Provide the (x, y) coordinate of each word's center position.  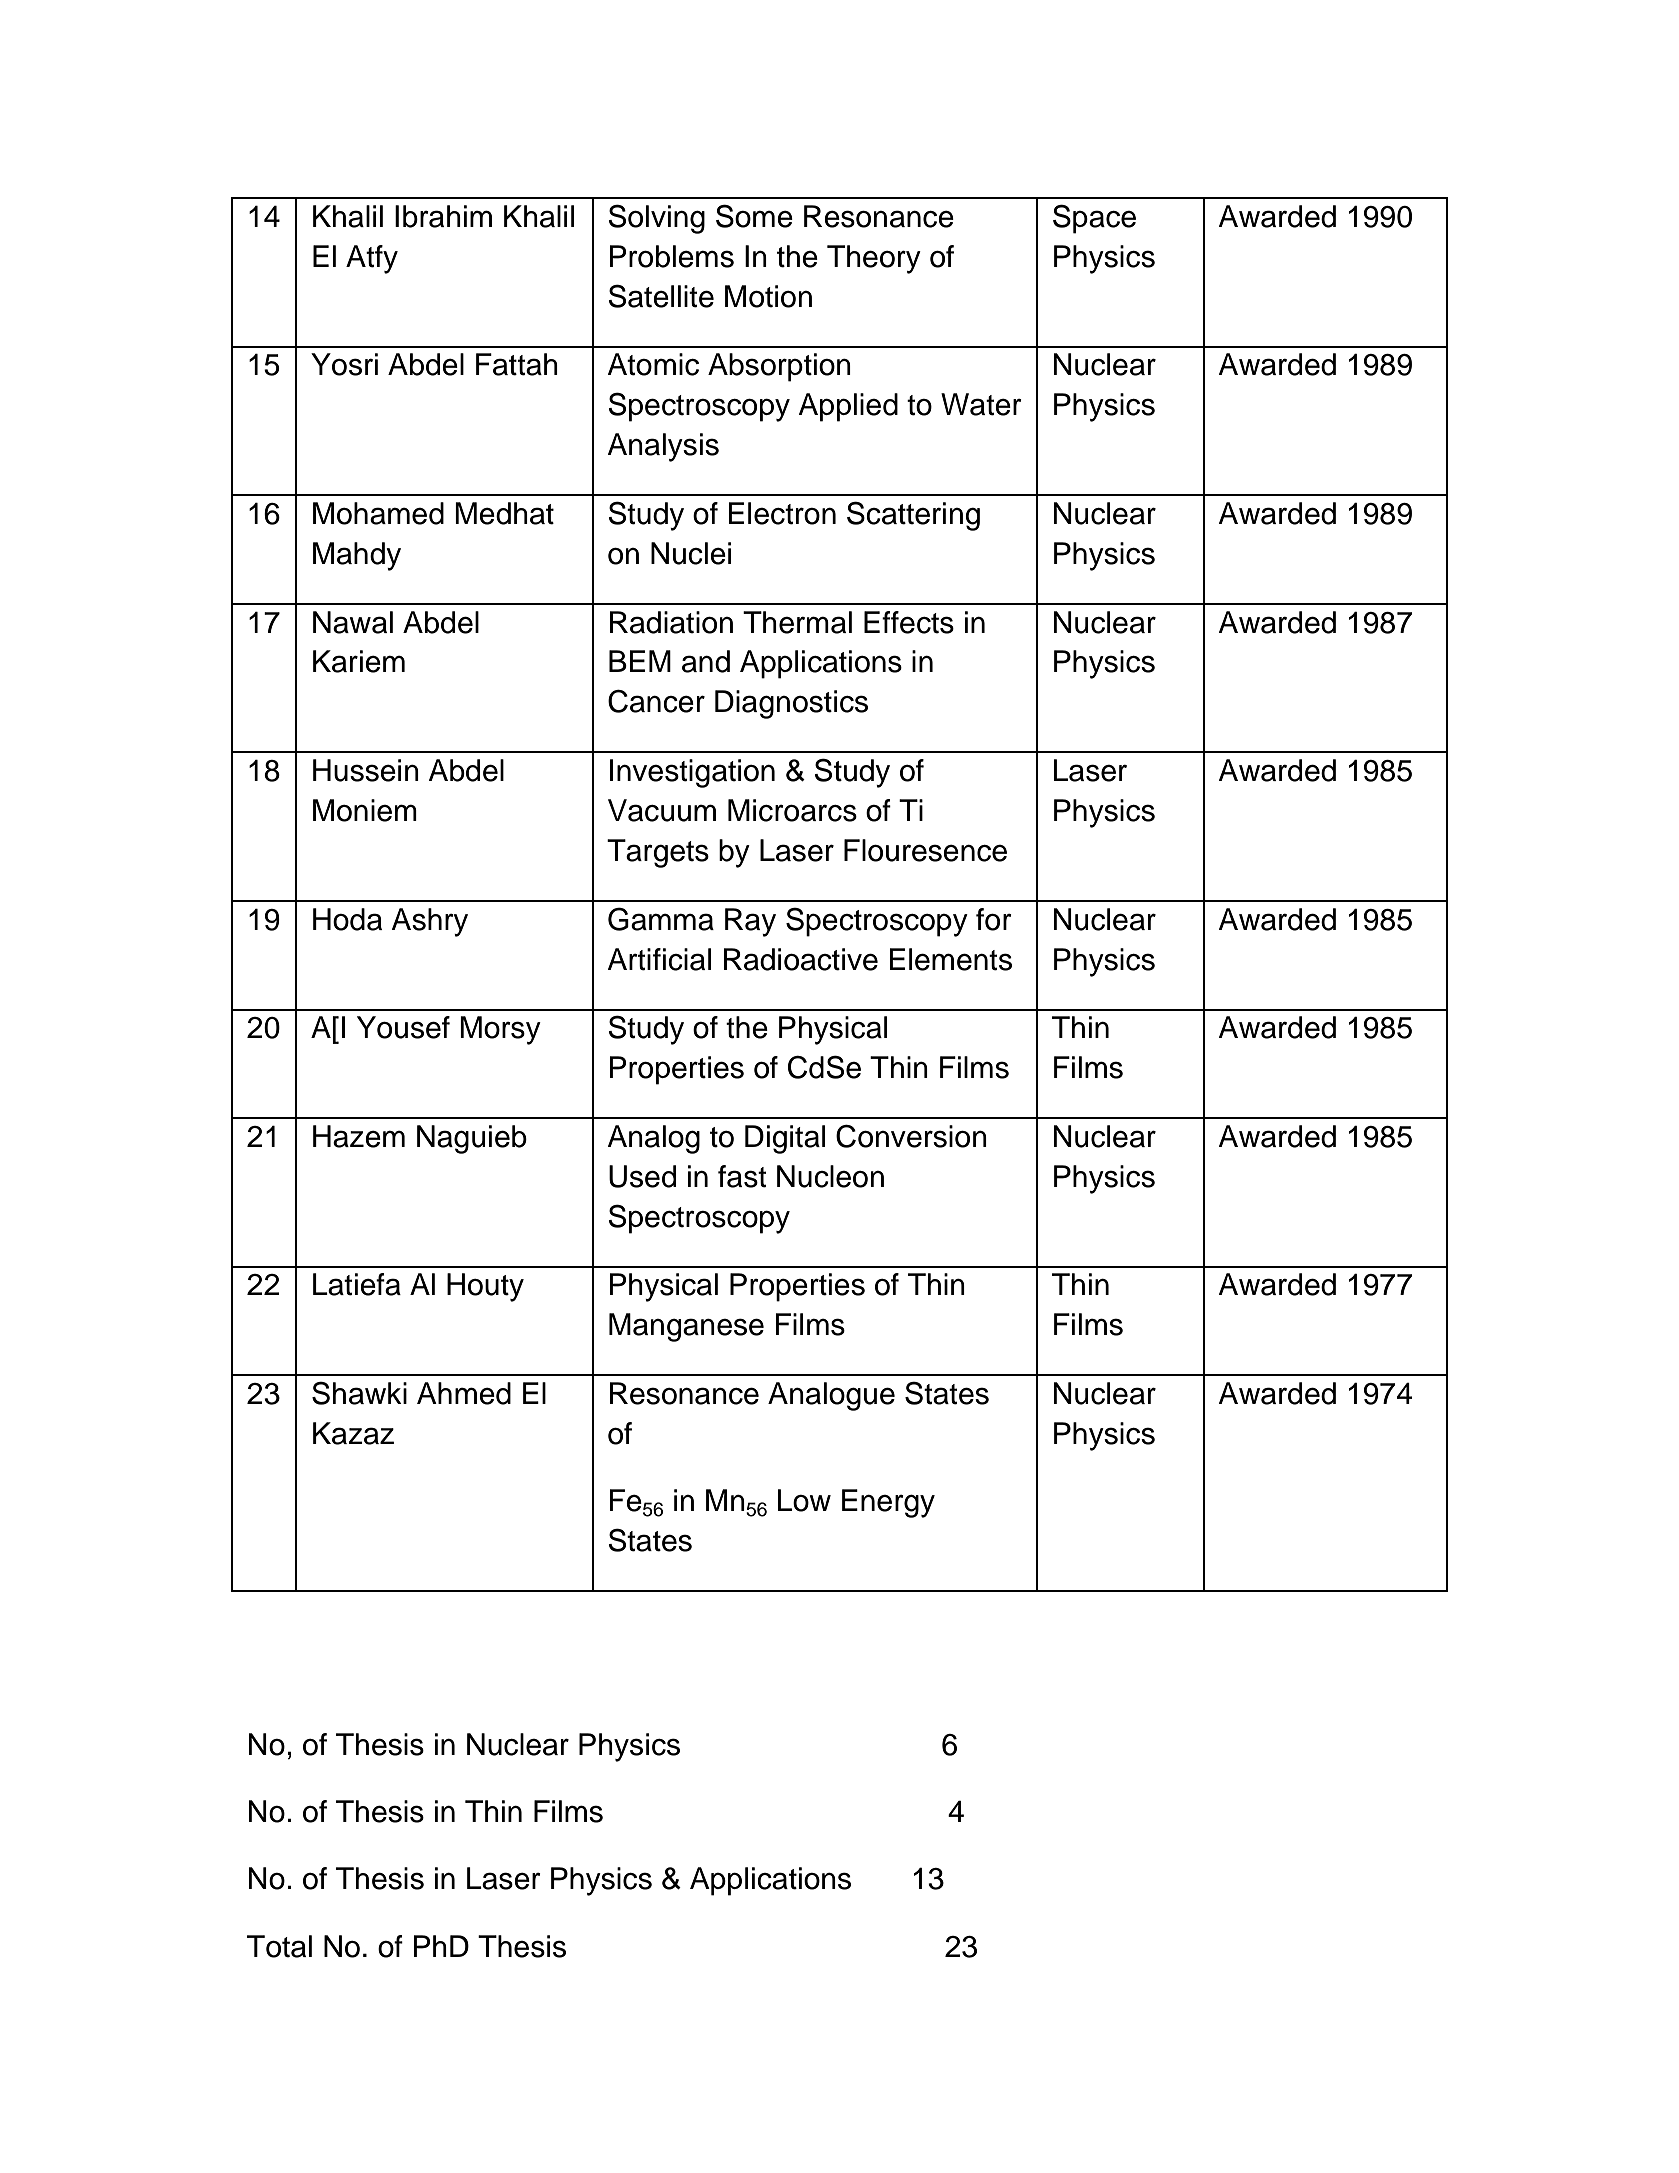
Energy (888, 1503)
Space (1094, 219)
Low (804, 1500)
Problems (671, 256)
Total (279, 1946)
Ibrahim (443, 216)
